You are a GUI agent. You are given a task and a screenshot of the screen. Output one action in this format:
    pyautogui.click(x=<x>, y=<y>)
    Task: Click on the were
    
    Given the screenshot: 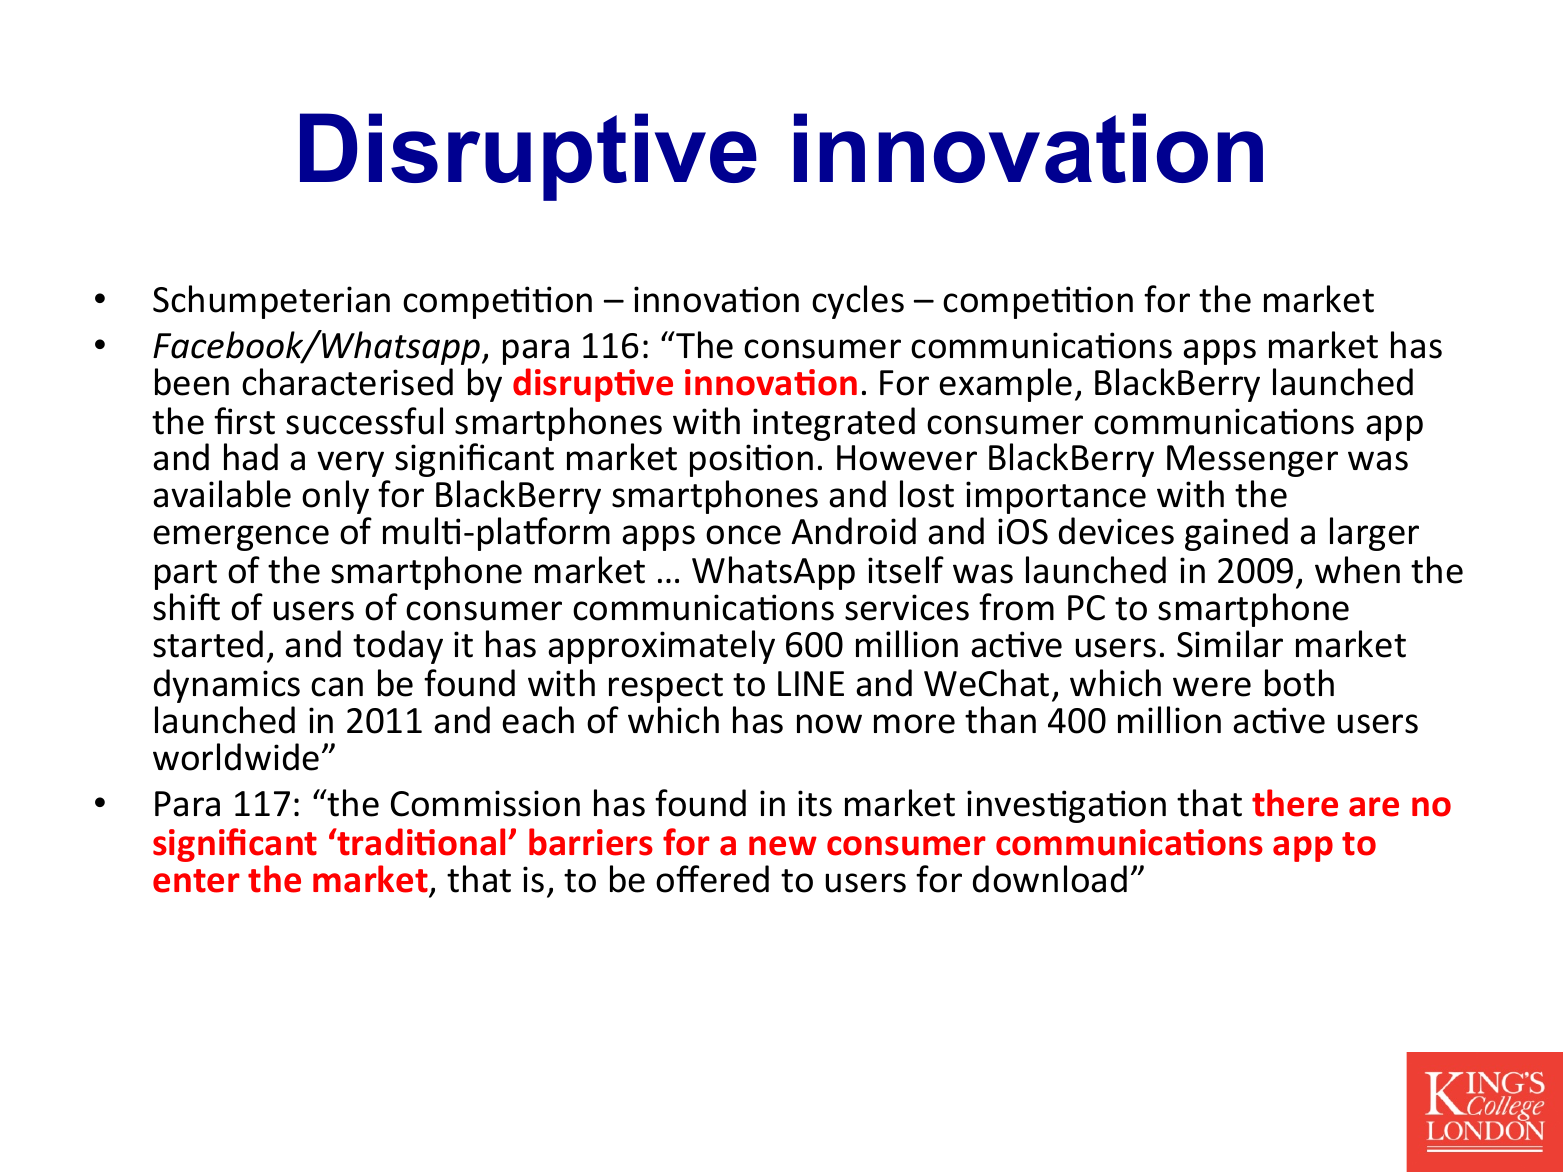 What is the action you would take?
    pyautogui.click(x=1212, y=687)
